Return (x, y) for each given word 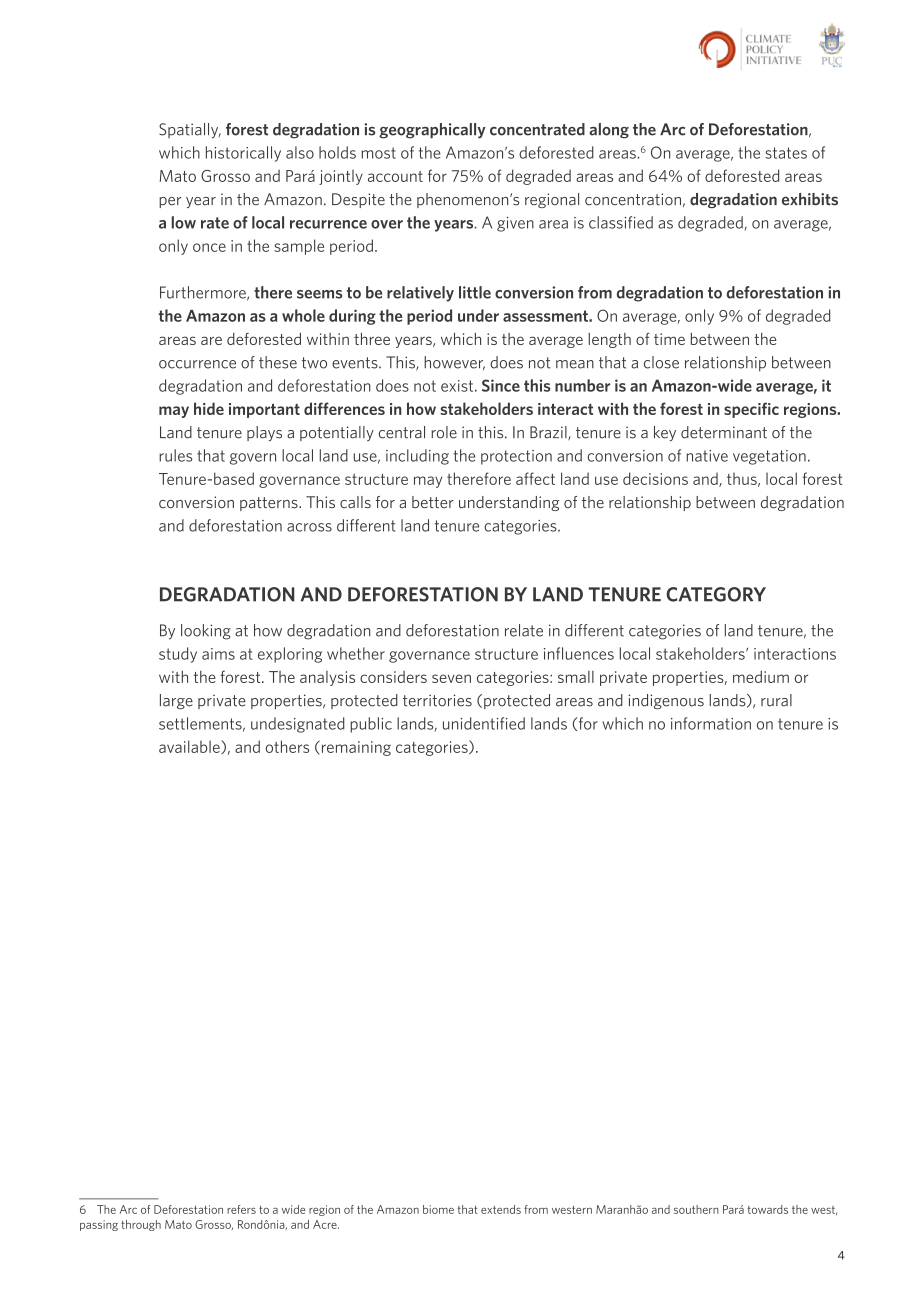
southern (696, 1209)
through (141, 1225)
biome (438, 1209)
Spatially (190, 131)
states (786, 153)
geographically (432, 131)
